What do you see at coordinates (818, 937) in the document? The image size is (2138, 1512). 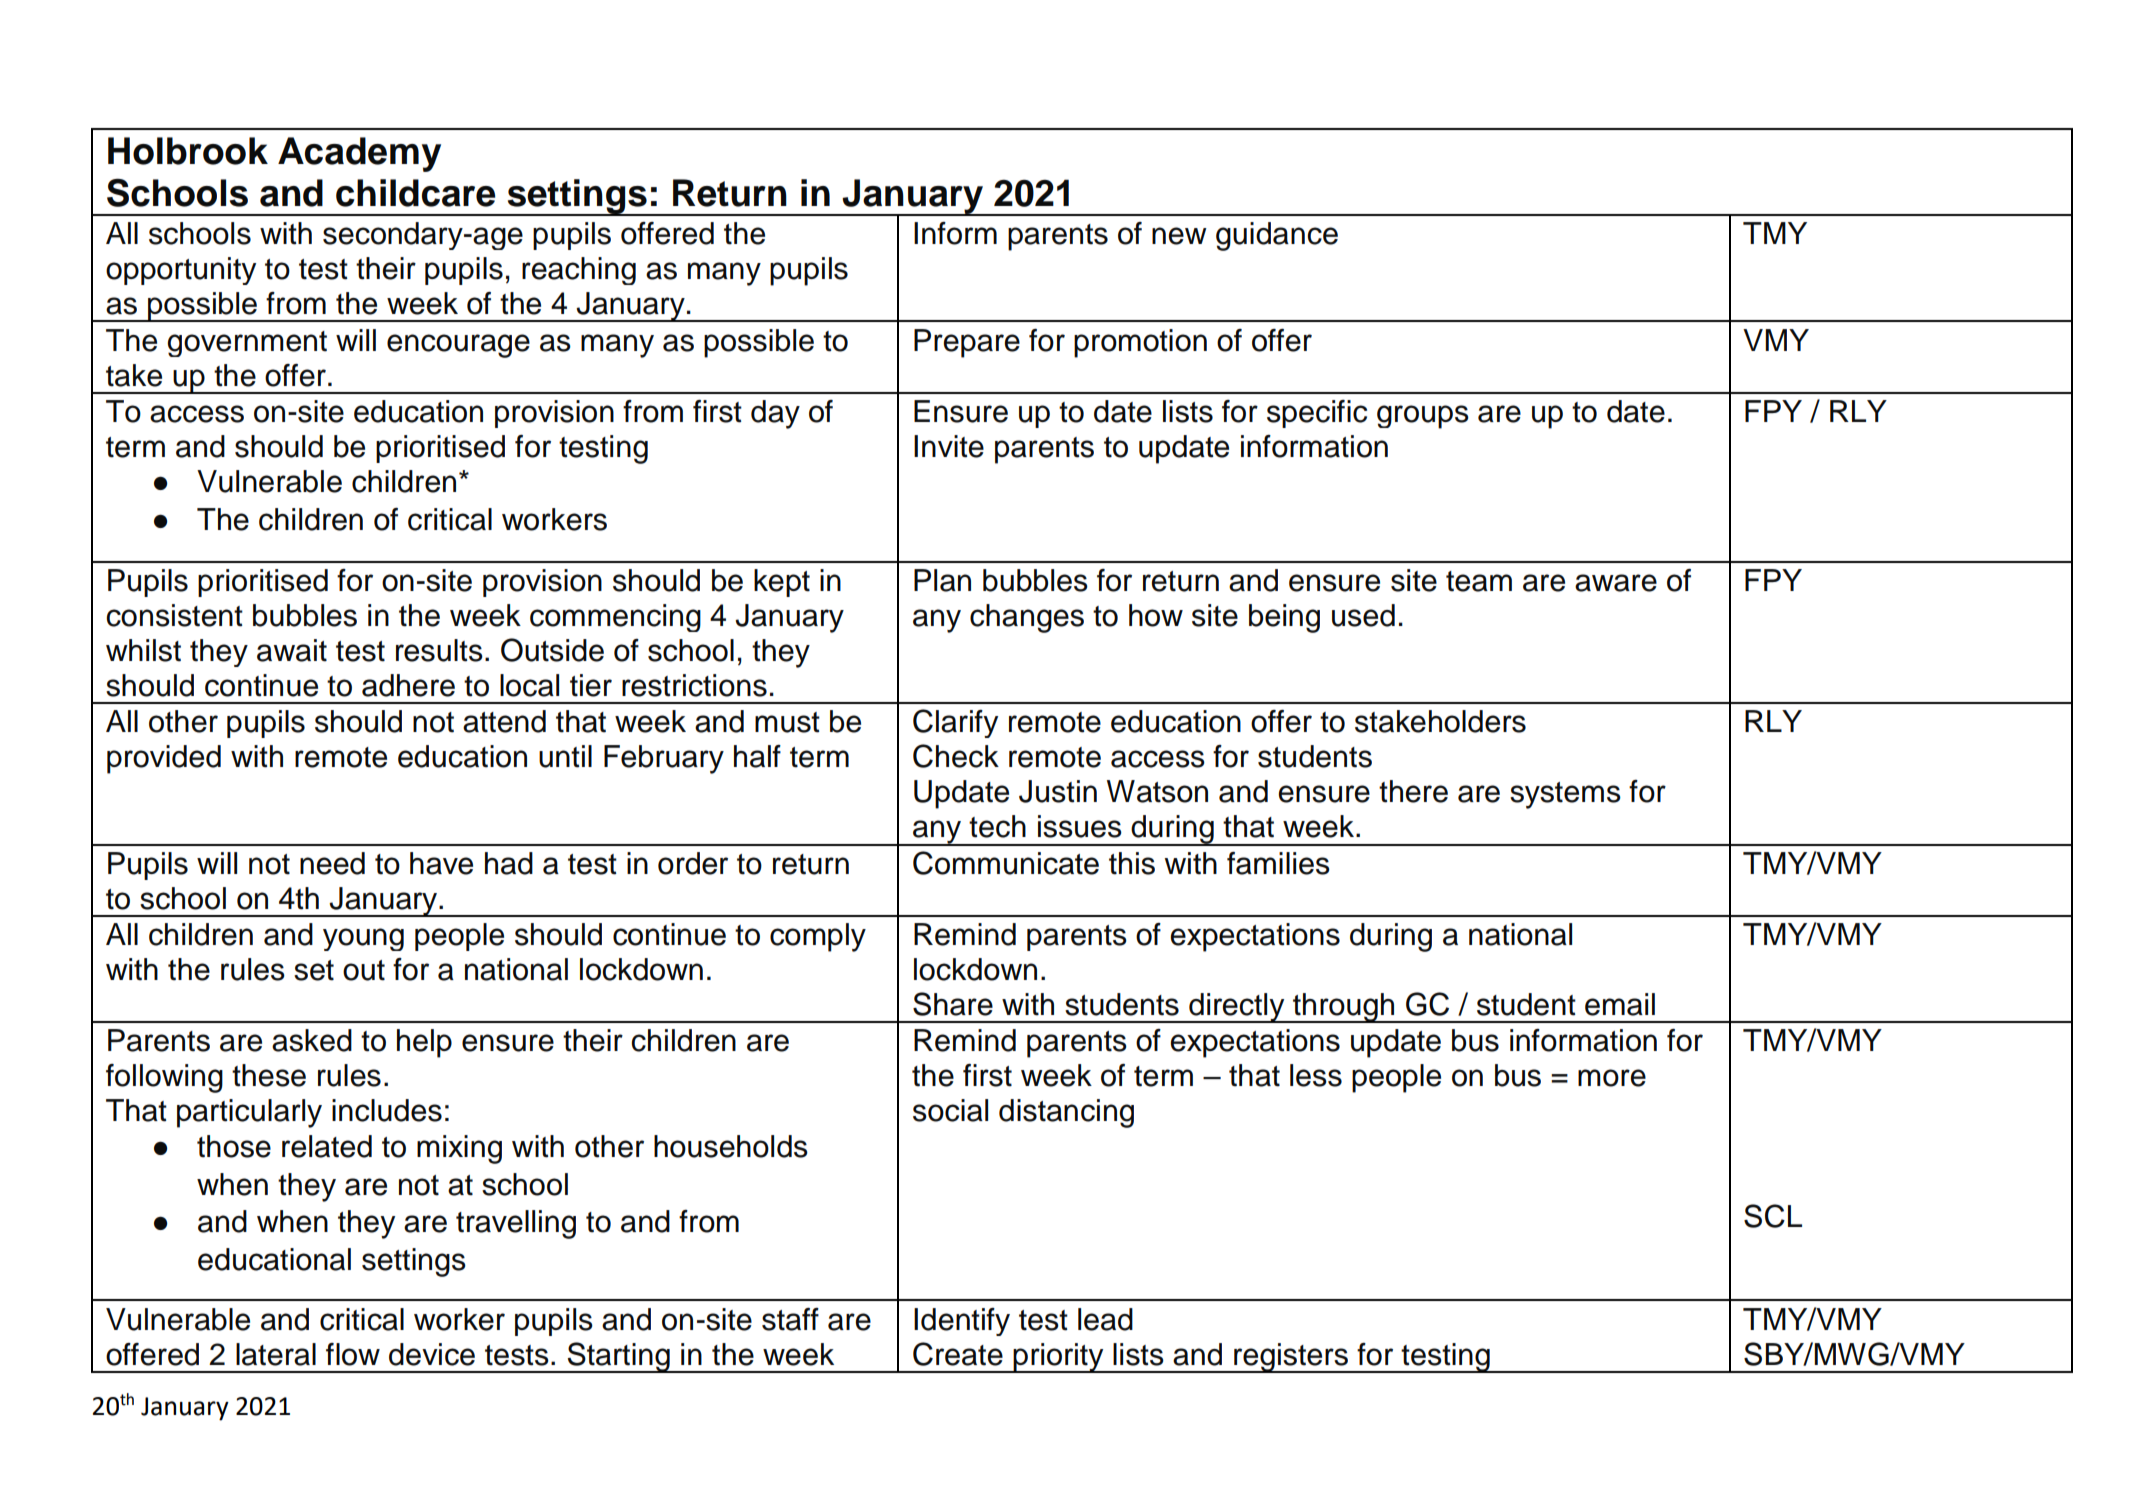 I see `comply` at bounding box center [818, 937].
